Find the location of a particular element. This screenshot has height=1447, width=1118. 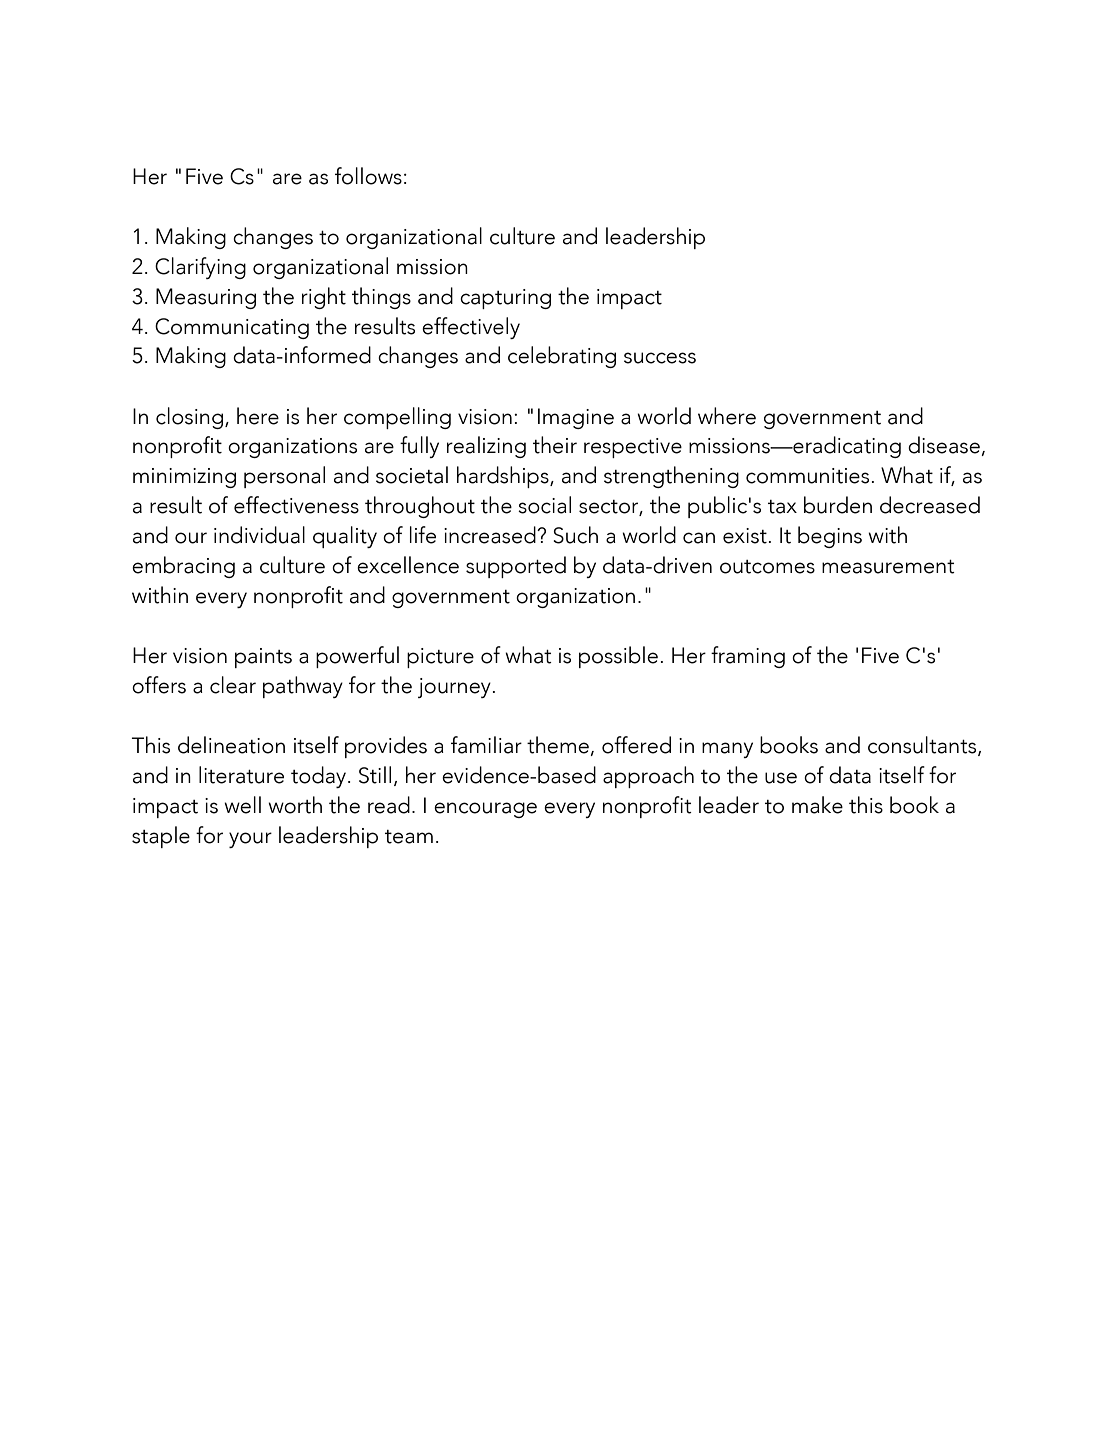

success is located at coordinates (660, 358).
